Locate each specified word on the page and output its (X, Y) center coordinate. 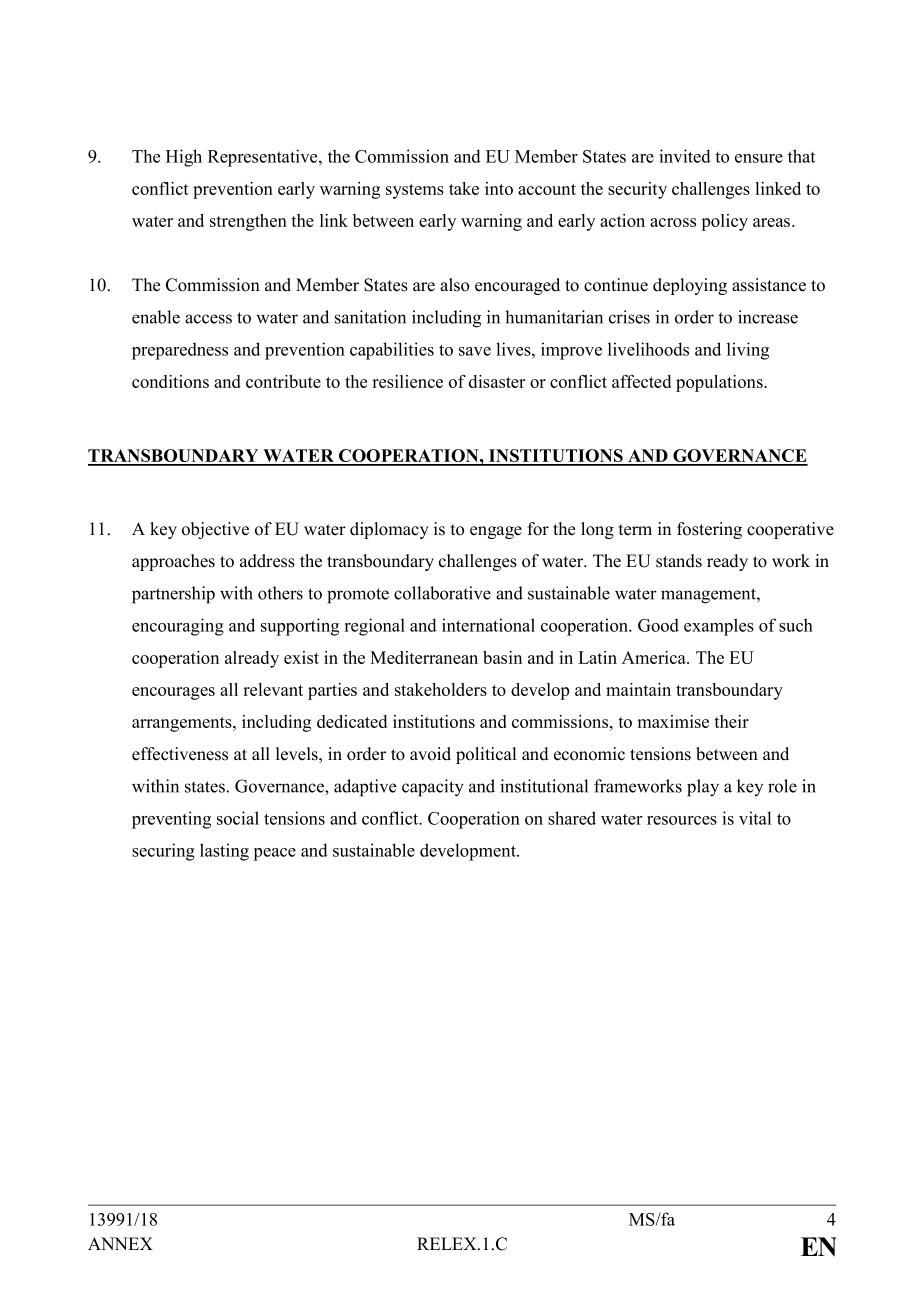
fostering (709, 530)
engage (496, 532)
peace (274, 854)
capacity (433, 788)
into (499, 188)
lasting (224, 852)
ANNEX (120, 1243)
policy (724, 222)
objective (215, 530)
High (184, 158)
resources (682, 820)
